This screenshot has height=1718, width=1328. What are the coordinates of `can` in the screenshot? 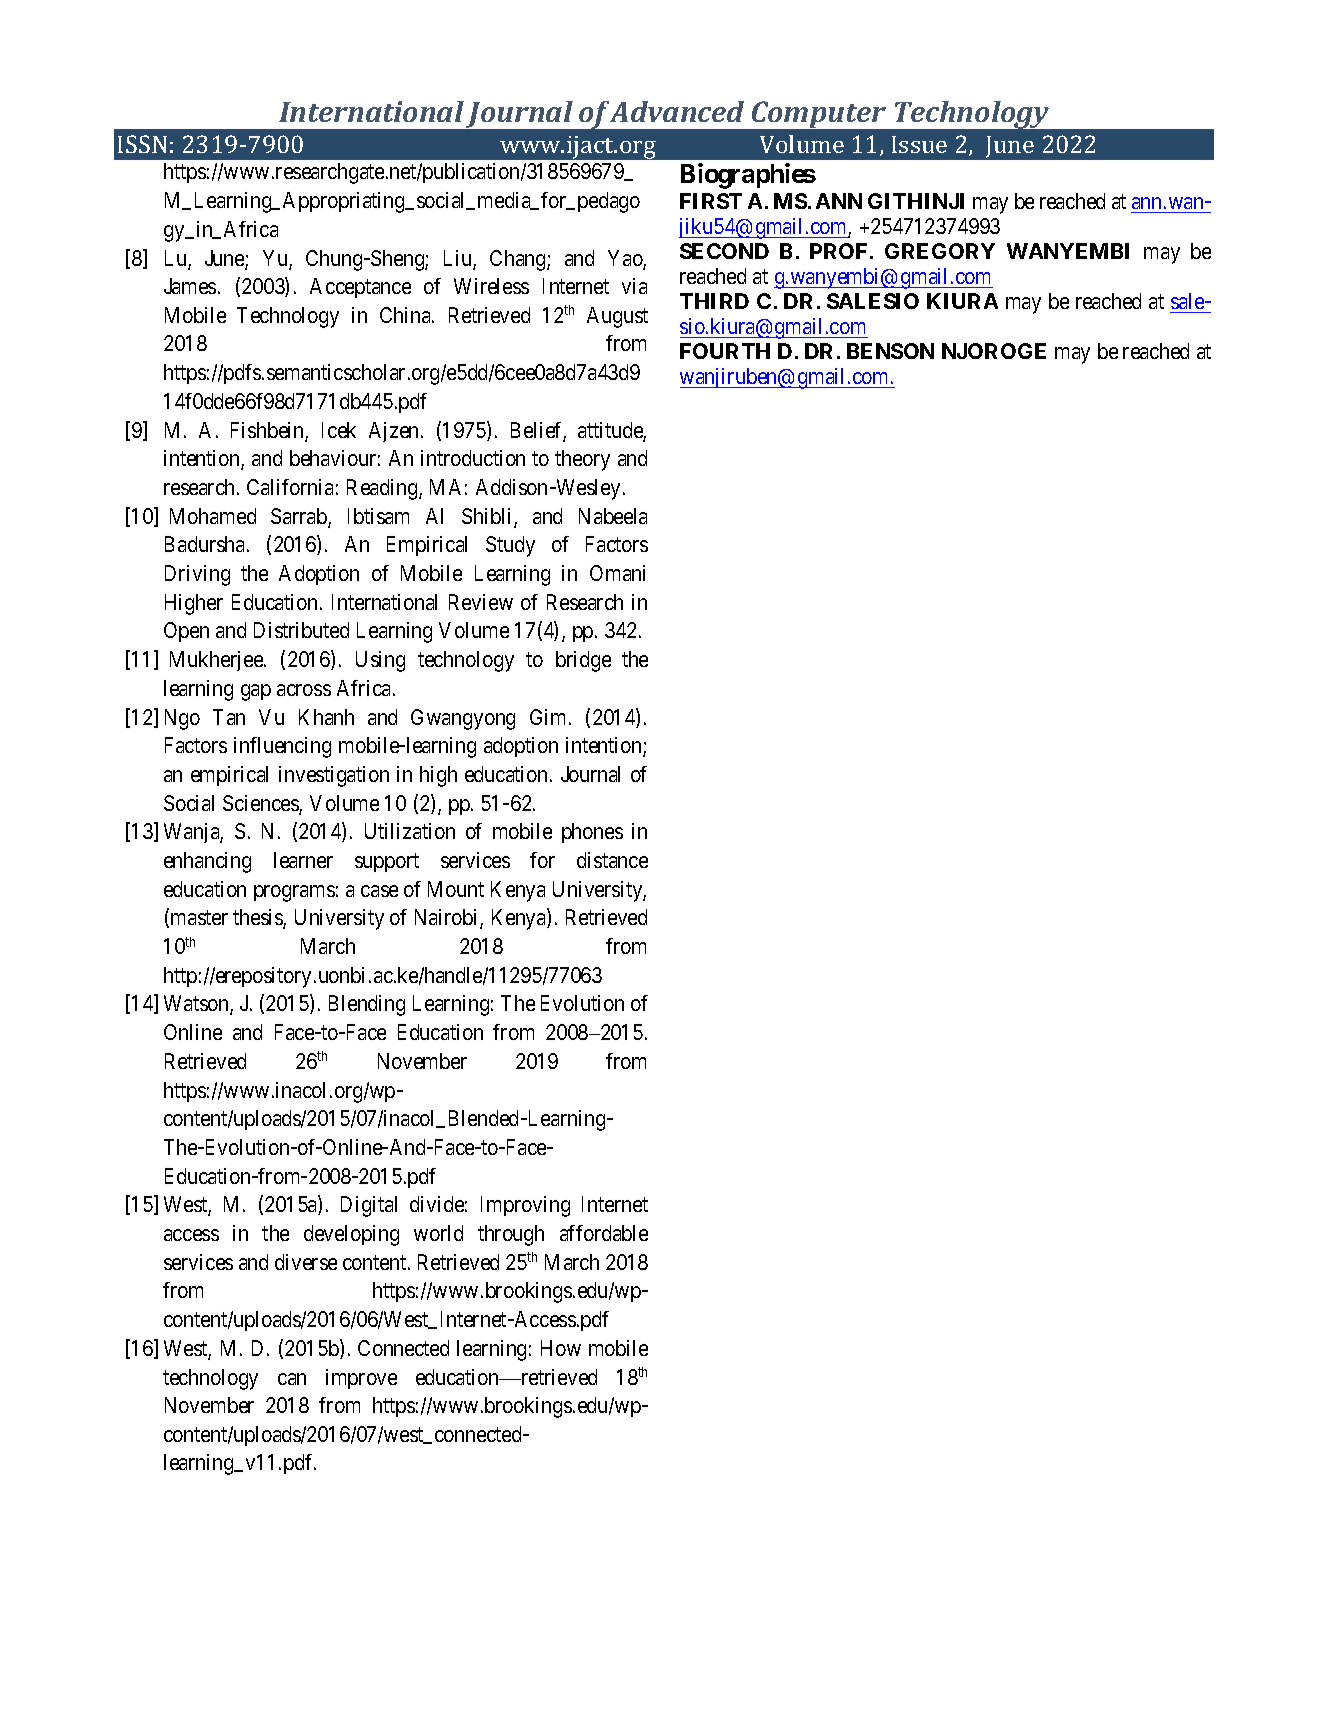 It's located at (292, 1379).
